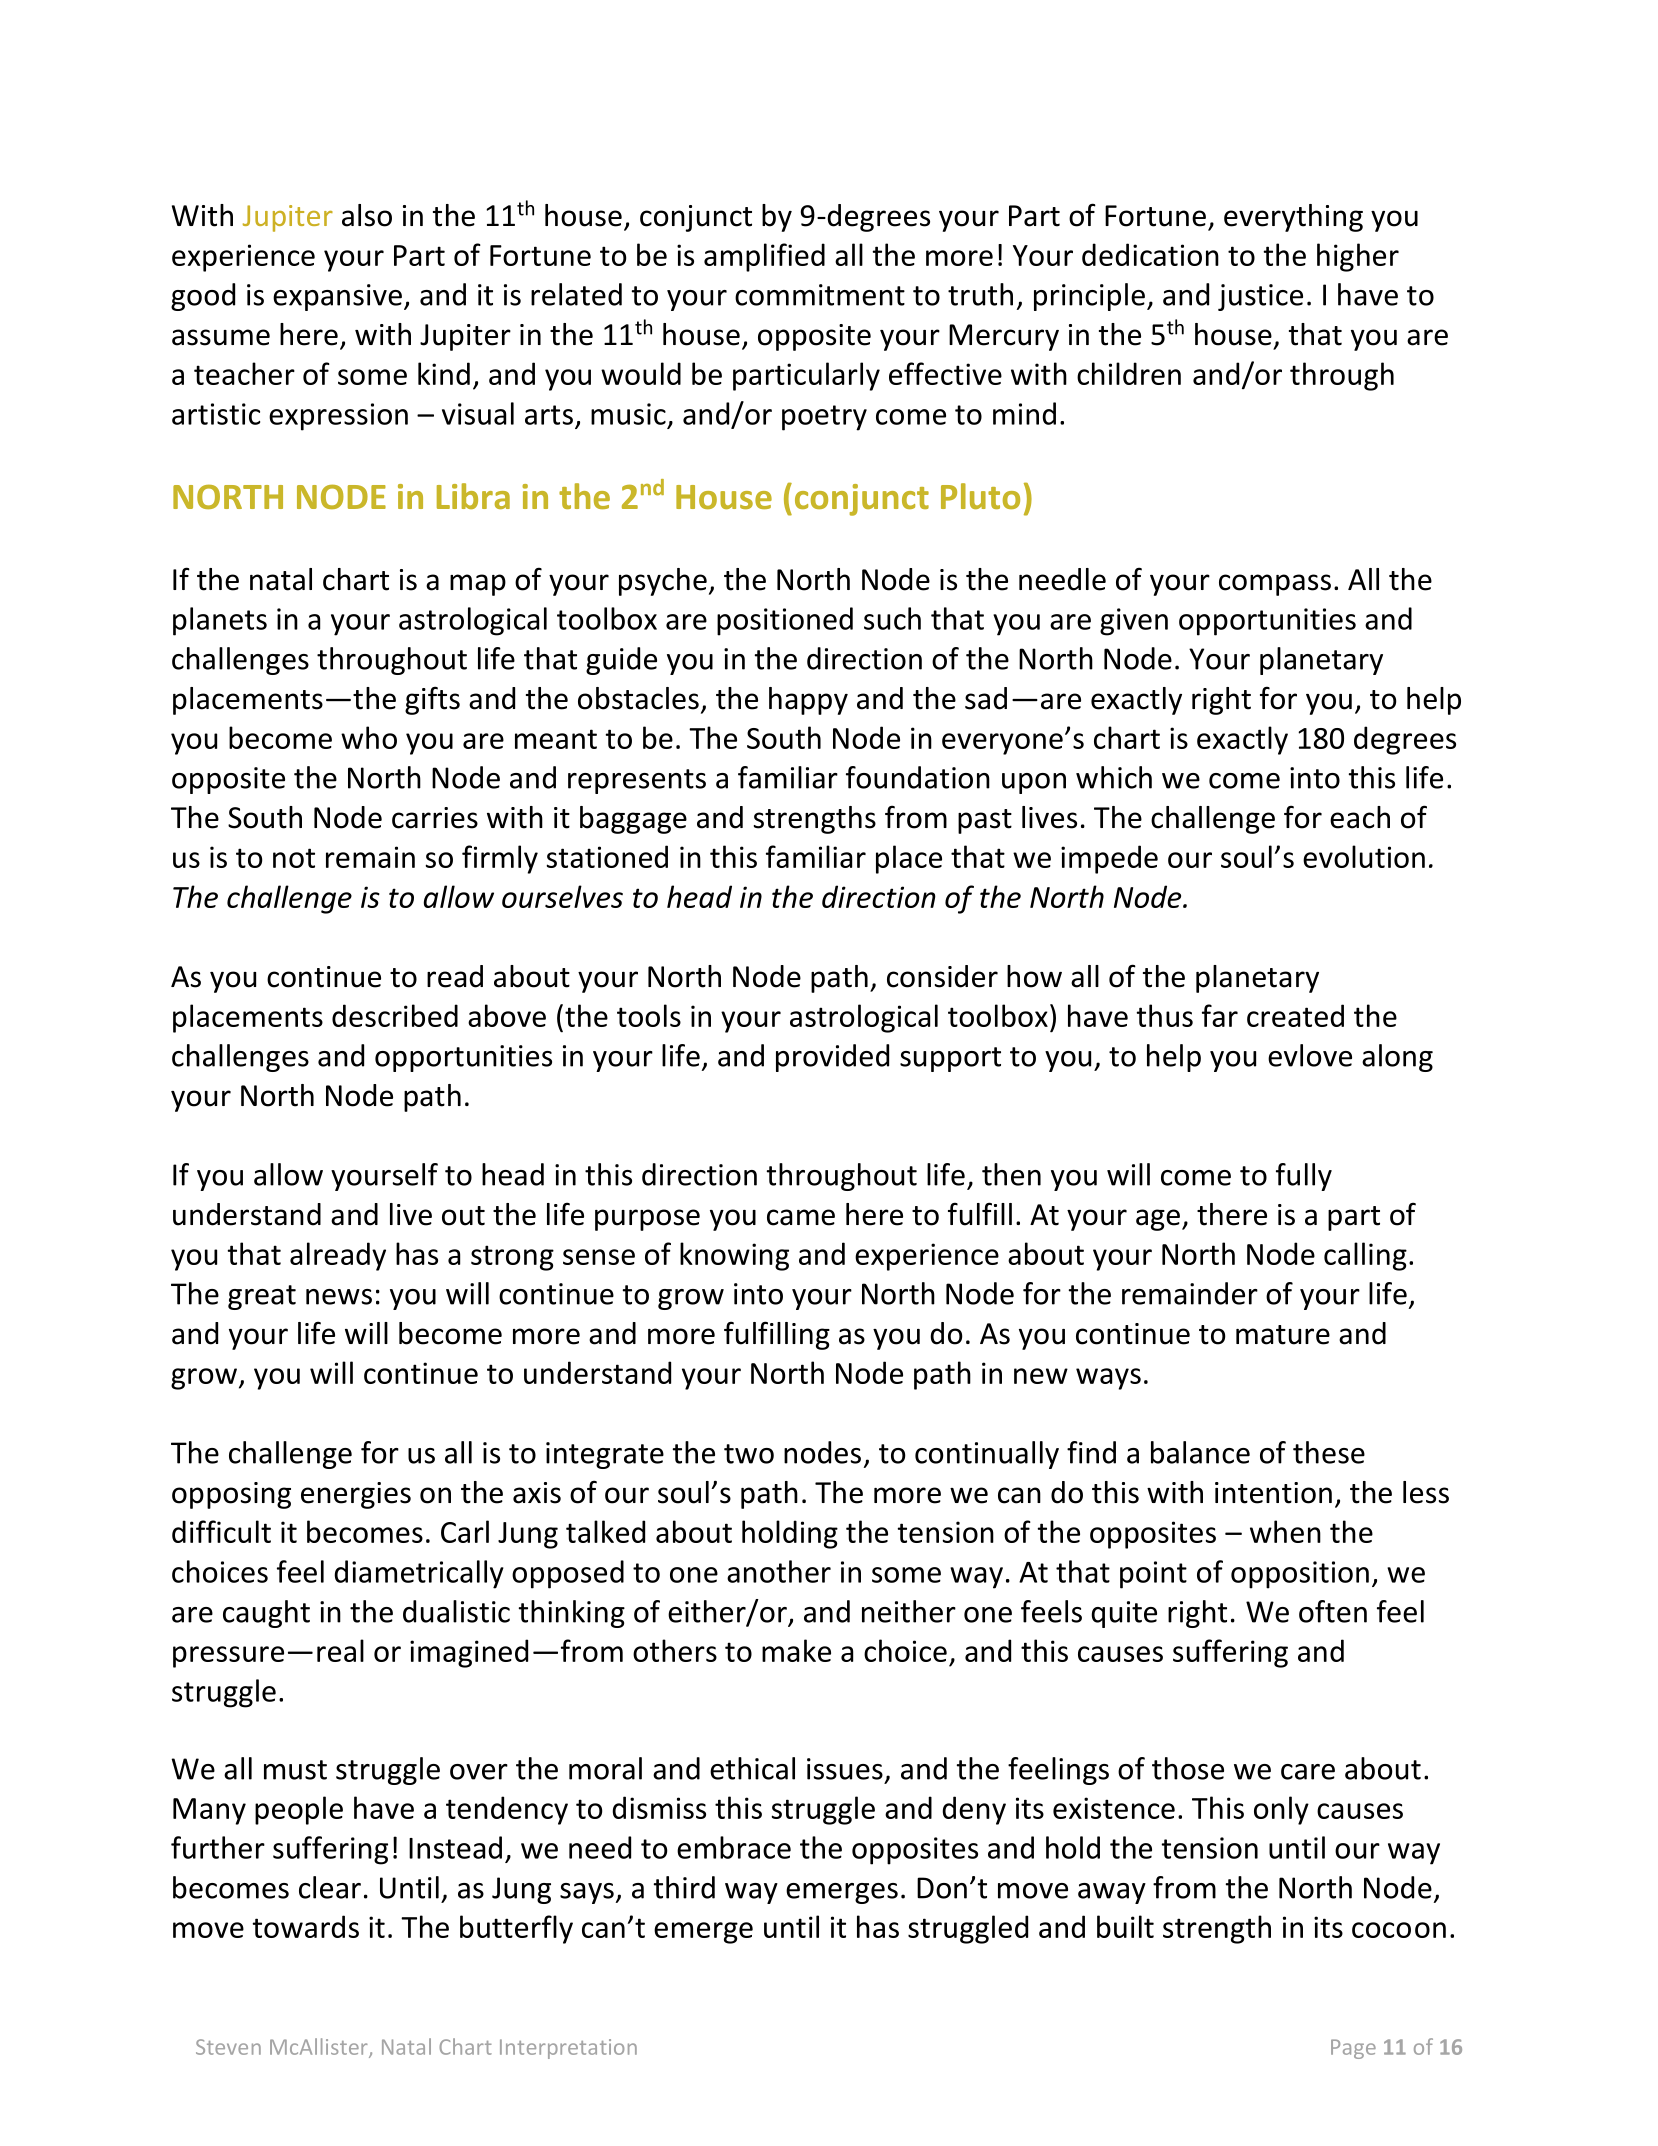 This screenshot has width=1658, height=2146. Describe the element at coordinates (305, 1926) in the screenshot. I see `towards` at that location.
